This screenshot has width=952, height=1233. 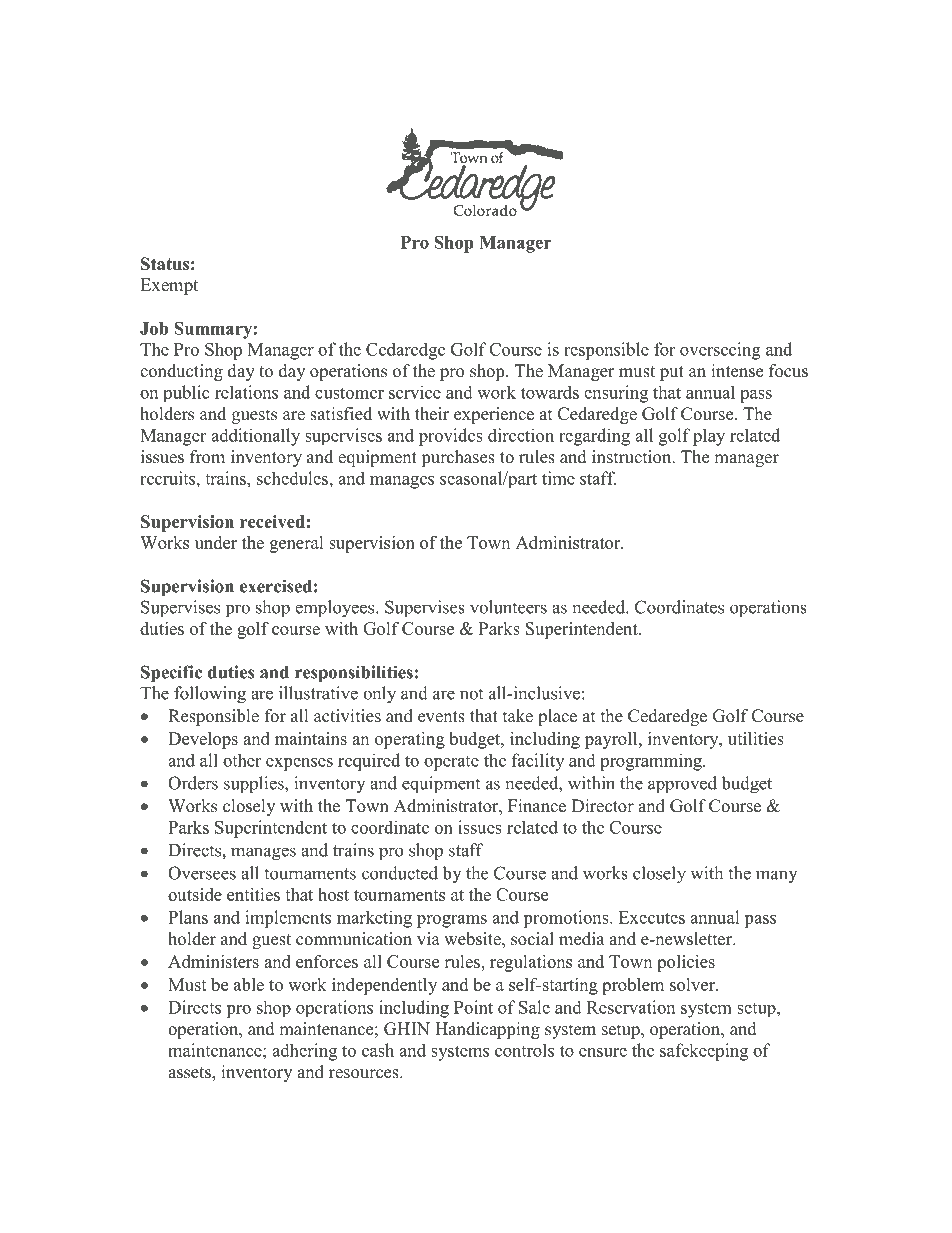 I want to click on utilities, so click(x=756, y=738).
